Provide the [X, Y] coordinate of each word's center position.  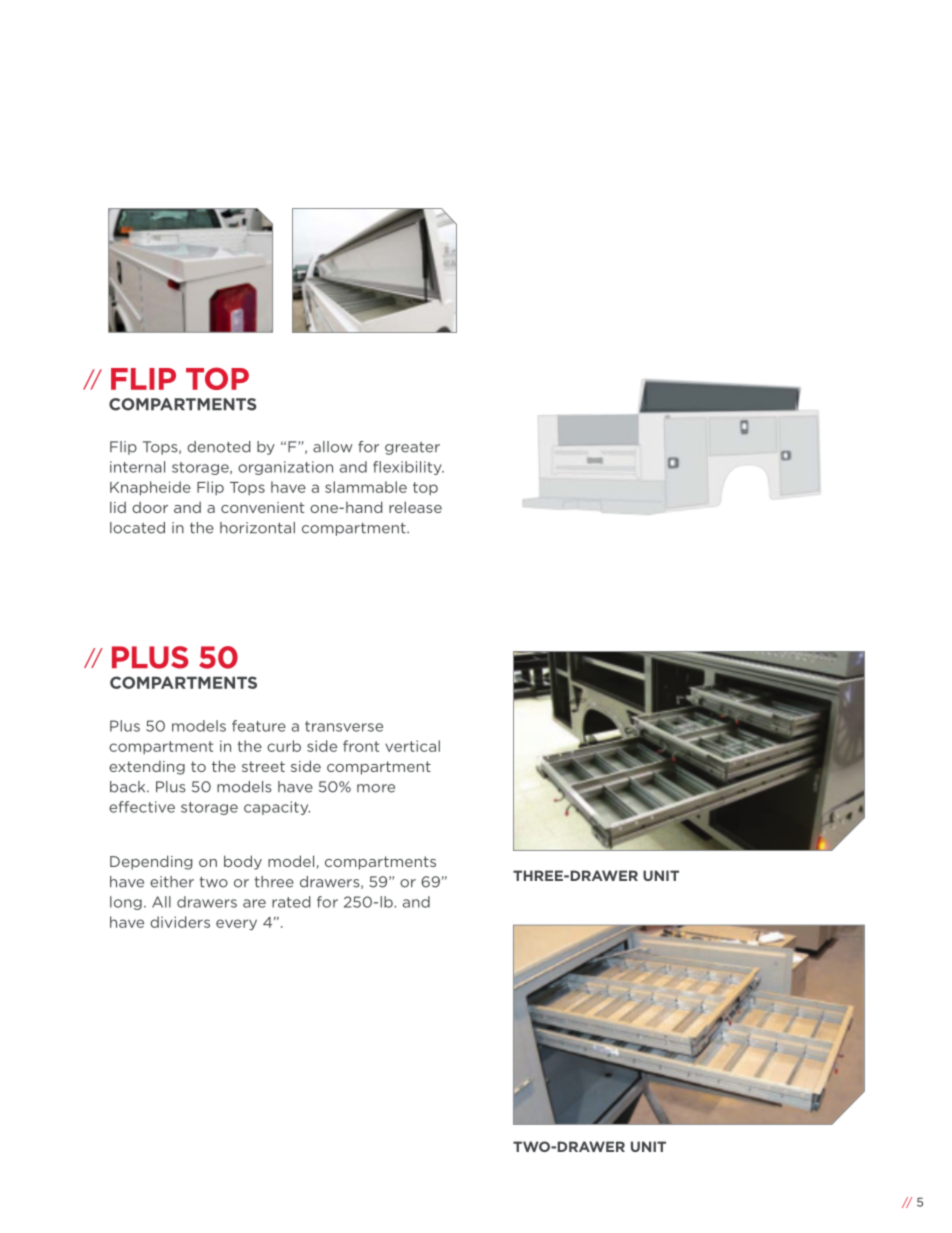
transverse [344, 726]
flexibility [408, 468]
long [126, 903]
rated [291, 902]
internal [137, 467]
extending [147, 768]
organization [285, 468]
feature [259, 726]
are [254, 903]
